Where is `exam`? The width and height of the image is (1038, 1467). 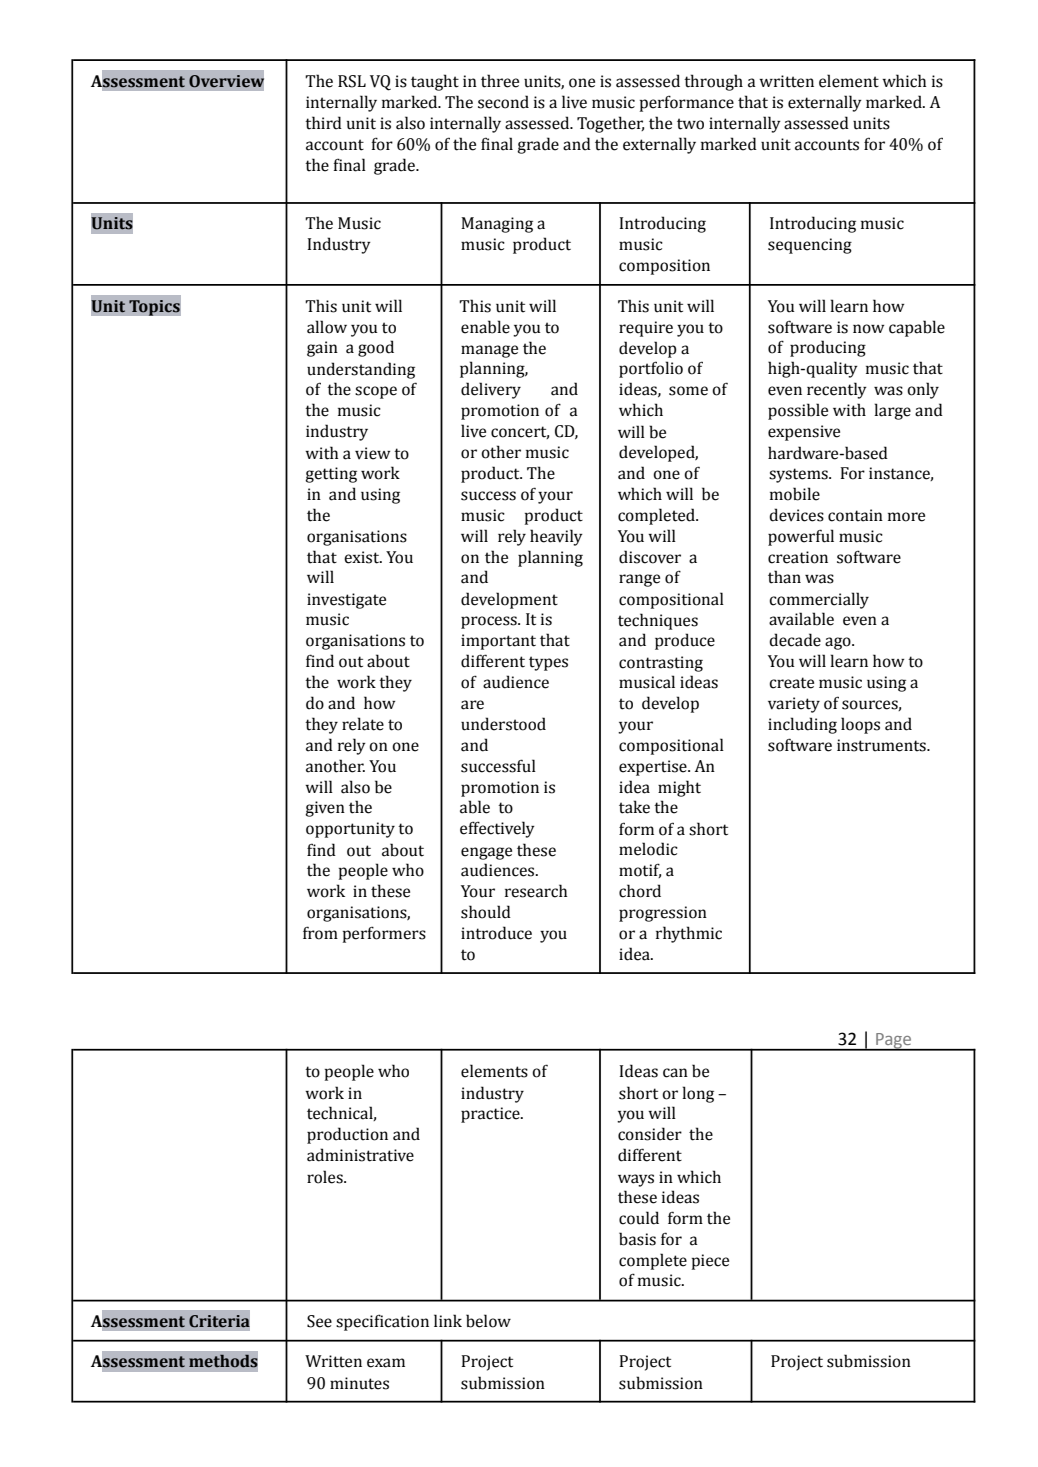
exam is located at coordinates (386, 1363).
